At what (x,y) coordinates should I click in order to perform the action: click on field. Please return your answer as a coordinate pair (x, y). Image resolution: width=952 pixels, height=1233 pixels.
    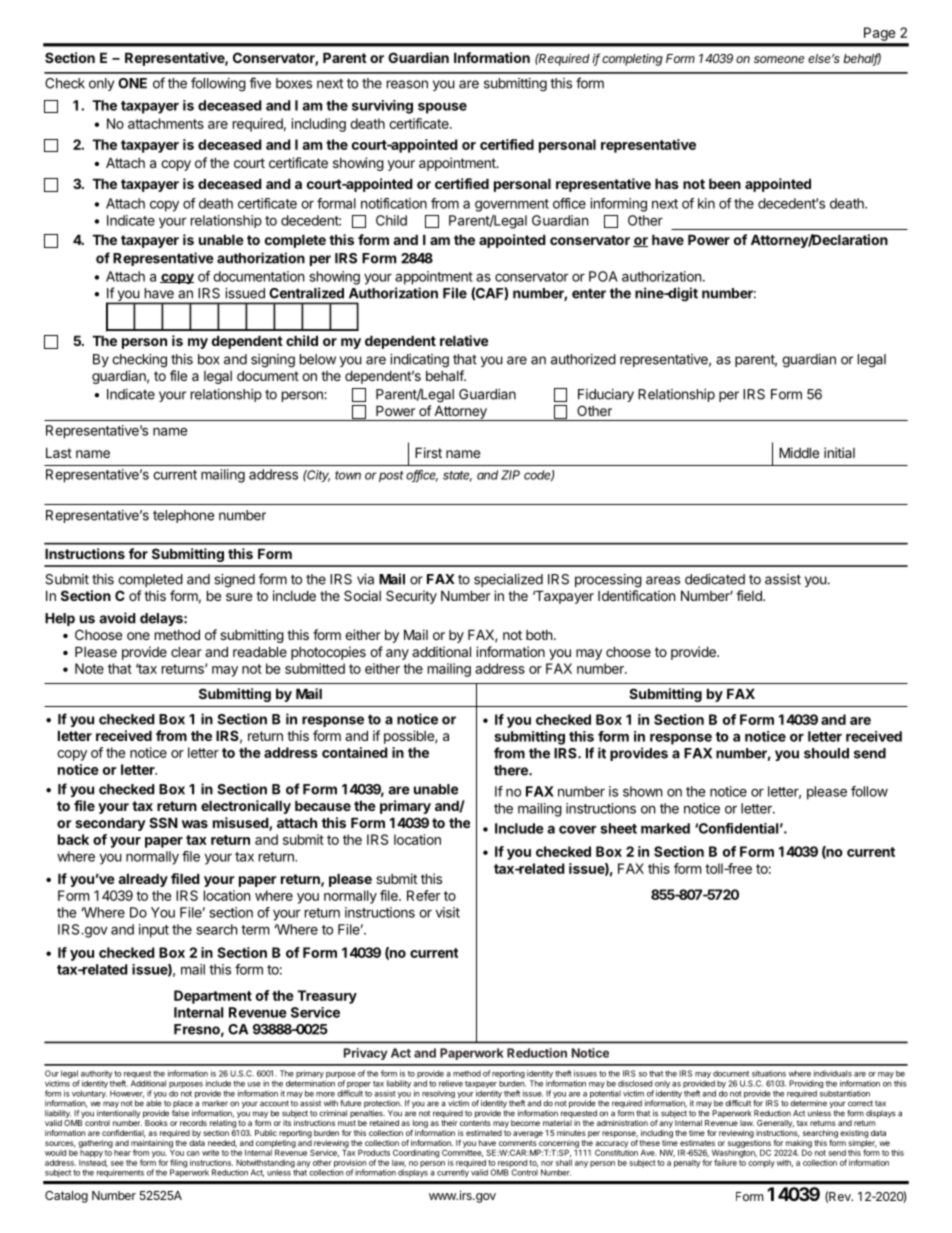
    Looking at the image, I should click on (750, 595).
